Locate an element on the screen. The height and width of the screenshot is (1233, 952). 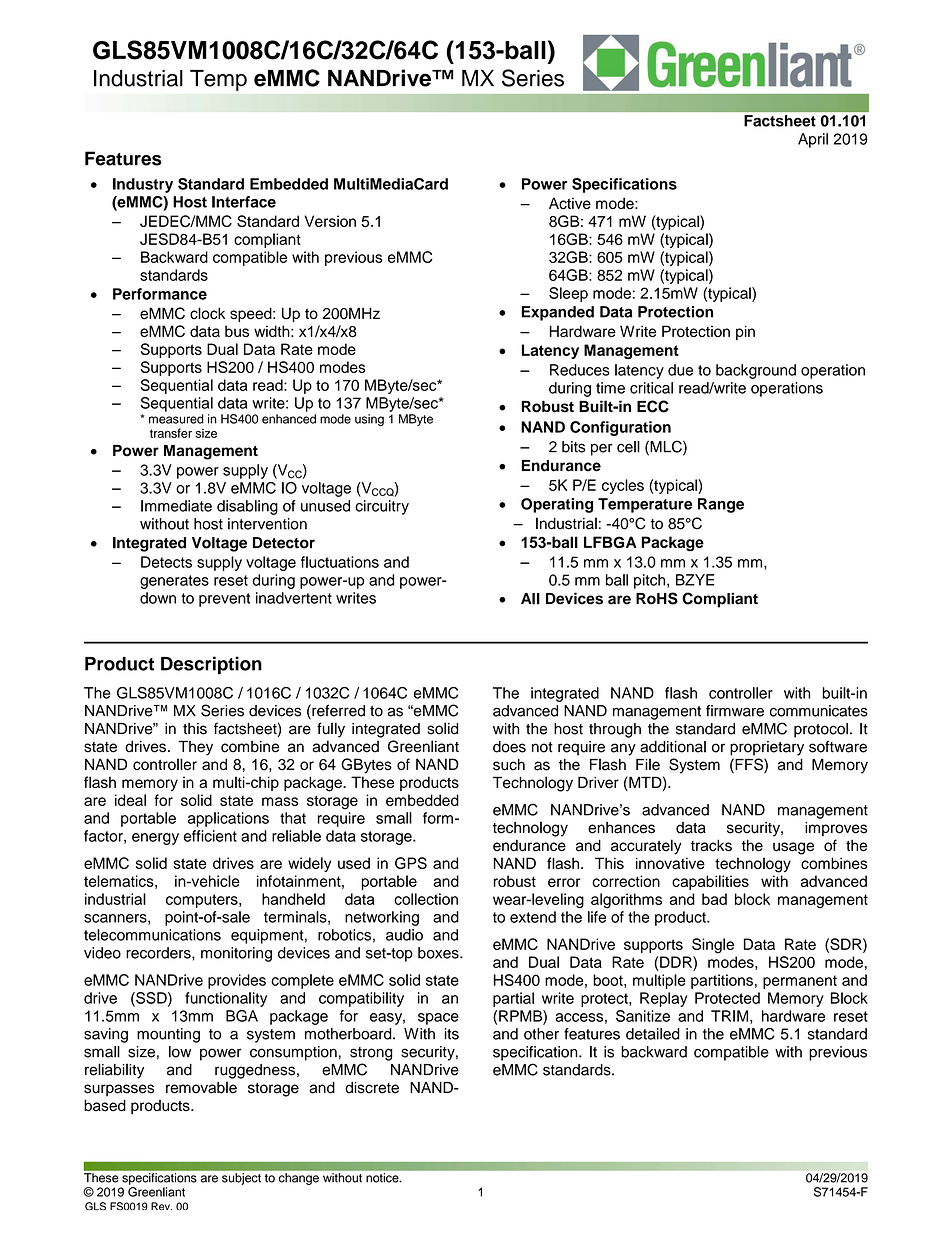
Industry is located at coordinates (143, 185).
